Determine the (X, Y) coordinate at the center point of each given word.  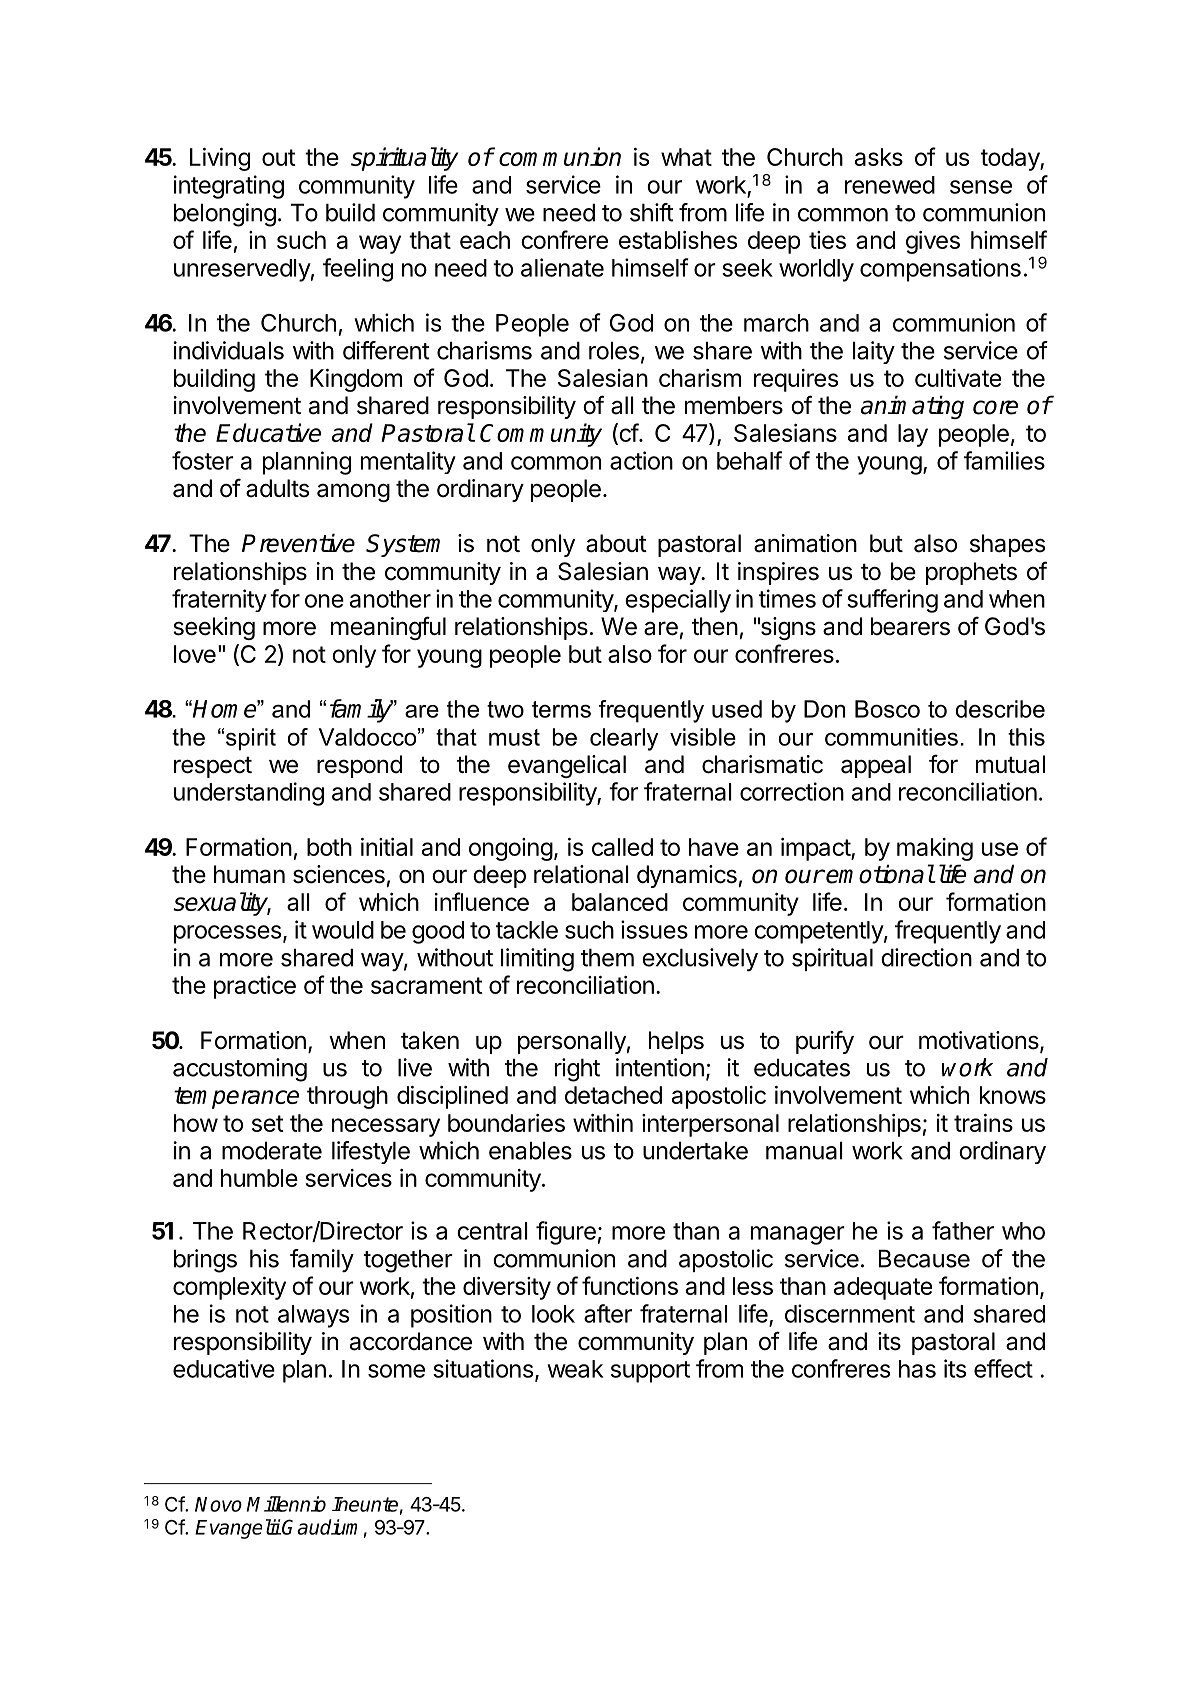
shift (652, 212)
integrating (229, 187)
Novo (218, 1504)
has (917, 1369)
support (650, 1372)
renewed (890, 185)
